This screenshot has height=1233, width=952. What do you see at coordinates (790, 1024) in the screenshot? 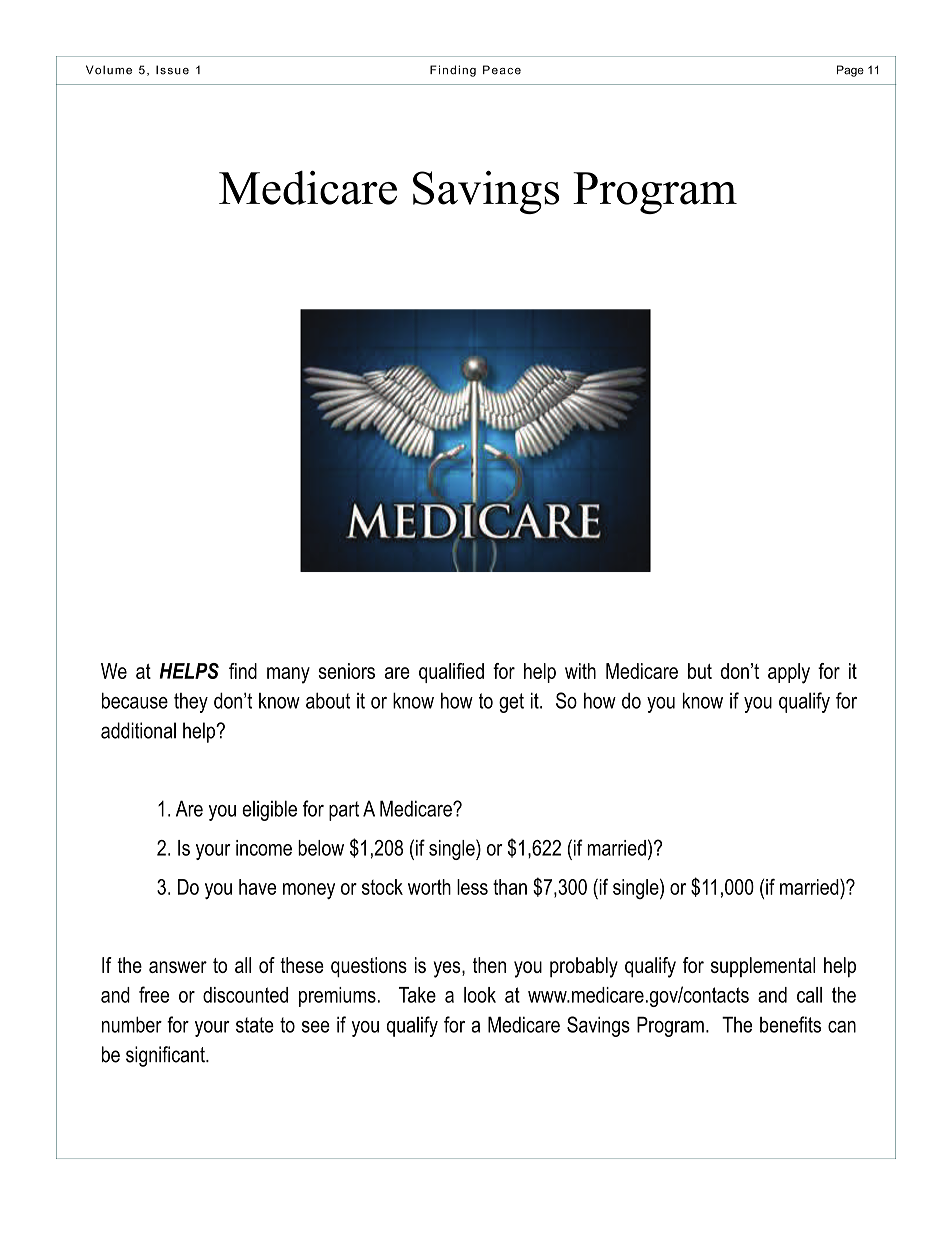
I see `benefits` at bounding box center [790, 1024].
